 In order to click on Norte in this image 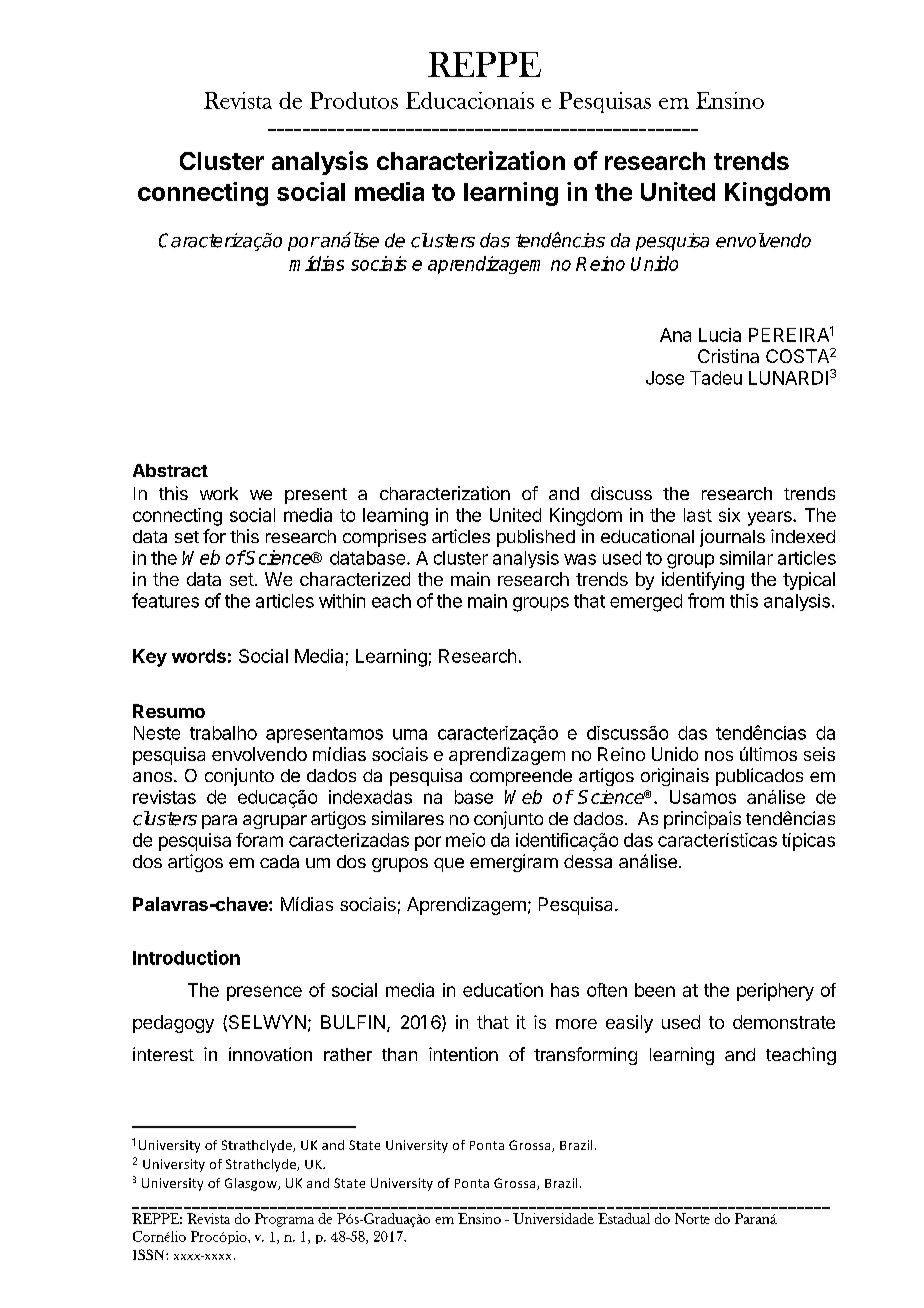, I will do `click(692, 1218)`.
